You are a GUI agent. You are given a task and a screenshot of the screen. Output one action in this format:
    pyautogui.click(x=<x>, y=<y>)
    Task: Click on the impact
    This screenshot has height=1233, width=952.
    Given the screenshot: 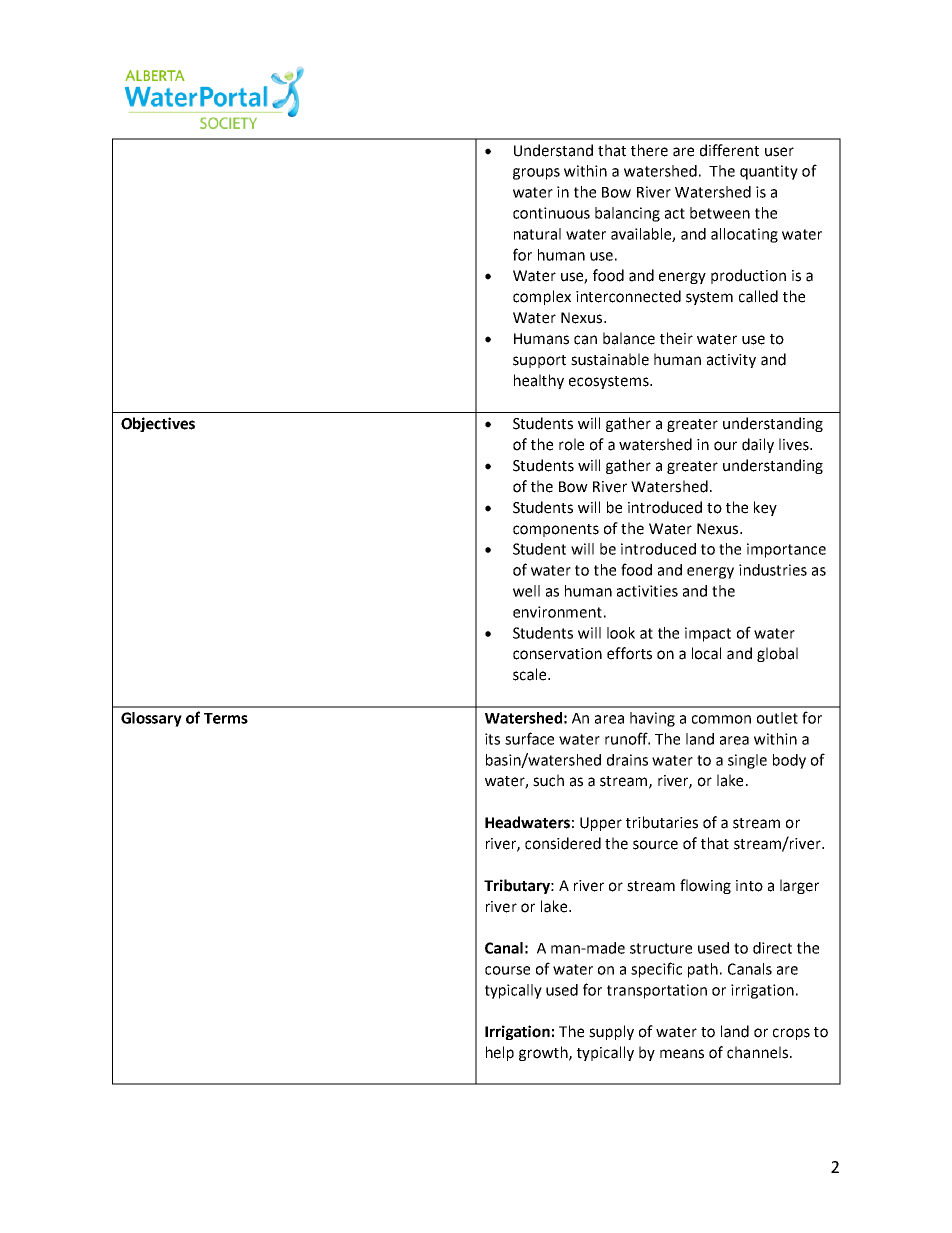 What is the action you would take?
    pyautogui.click(x=708, y=634)
